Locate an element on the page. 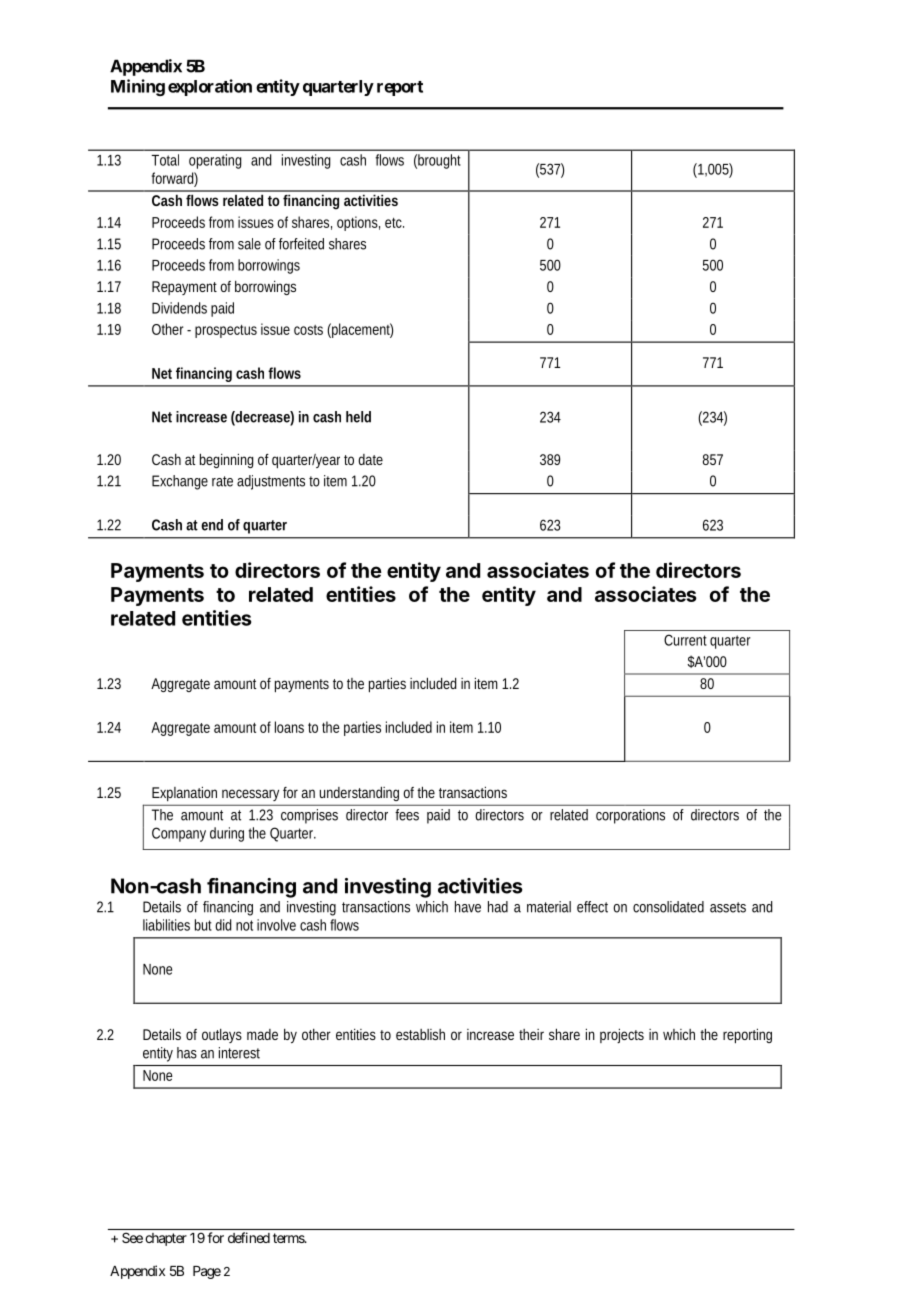 This document has width=924, height=1307. loans is located at coordinates (289, 727).
